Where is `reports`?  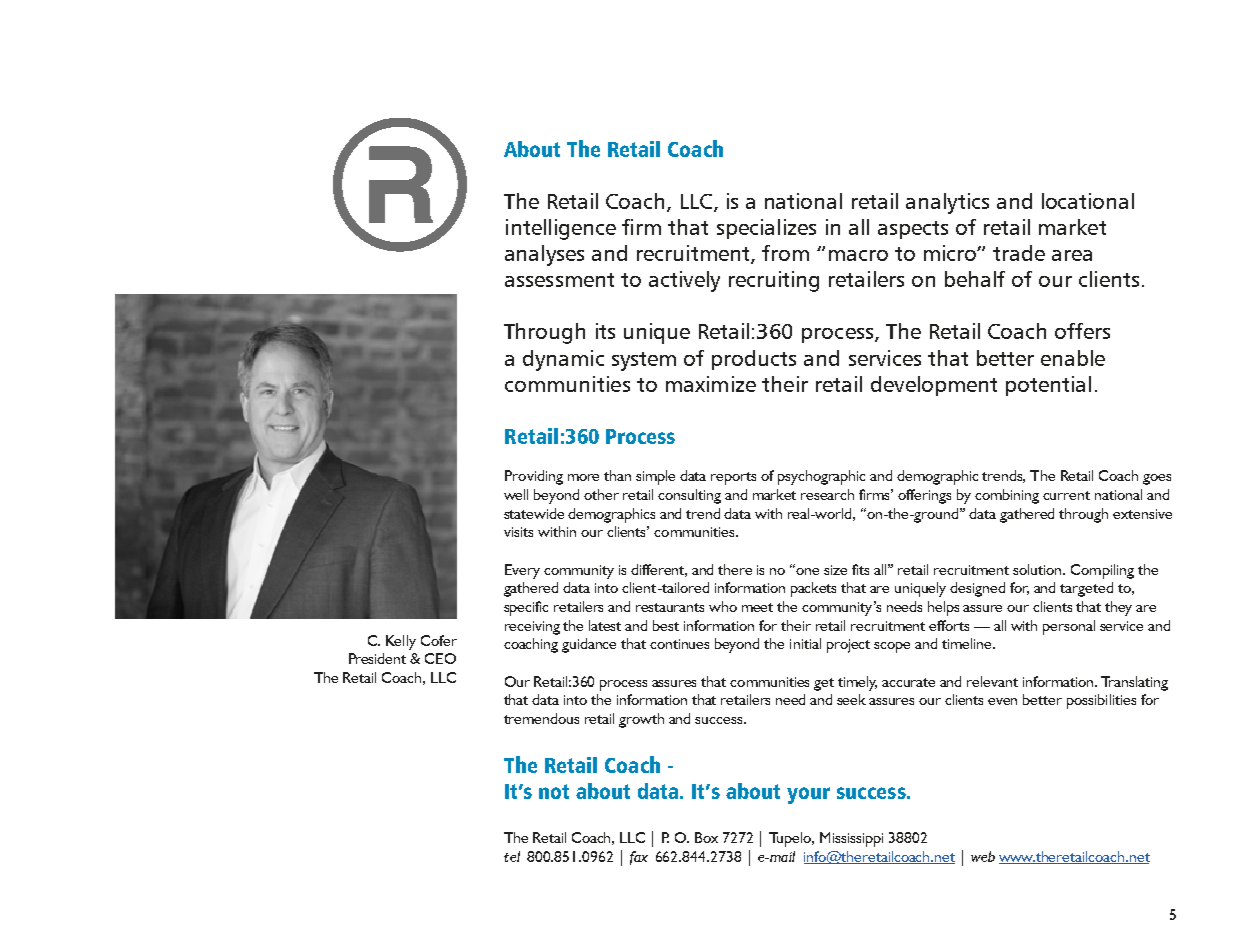 reports is located at coordinates (733, 478).
